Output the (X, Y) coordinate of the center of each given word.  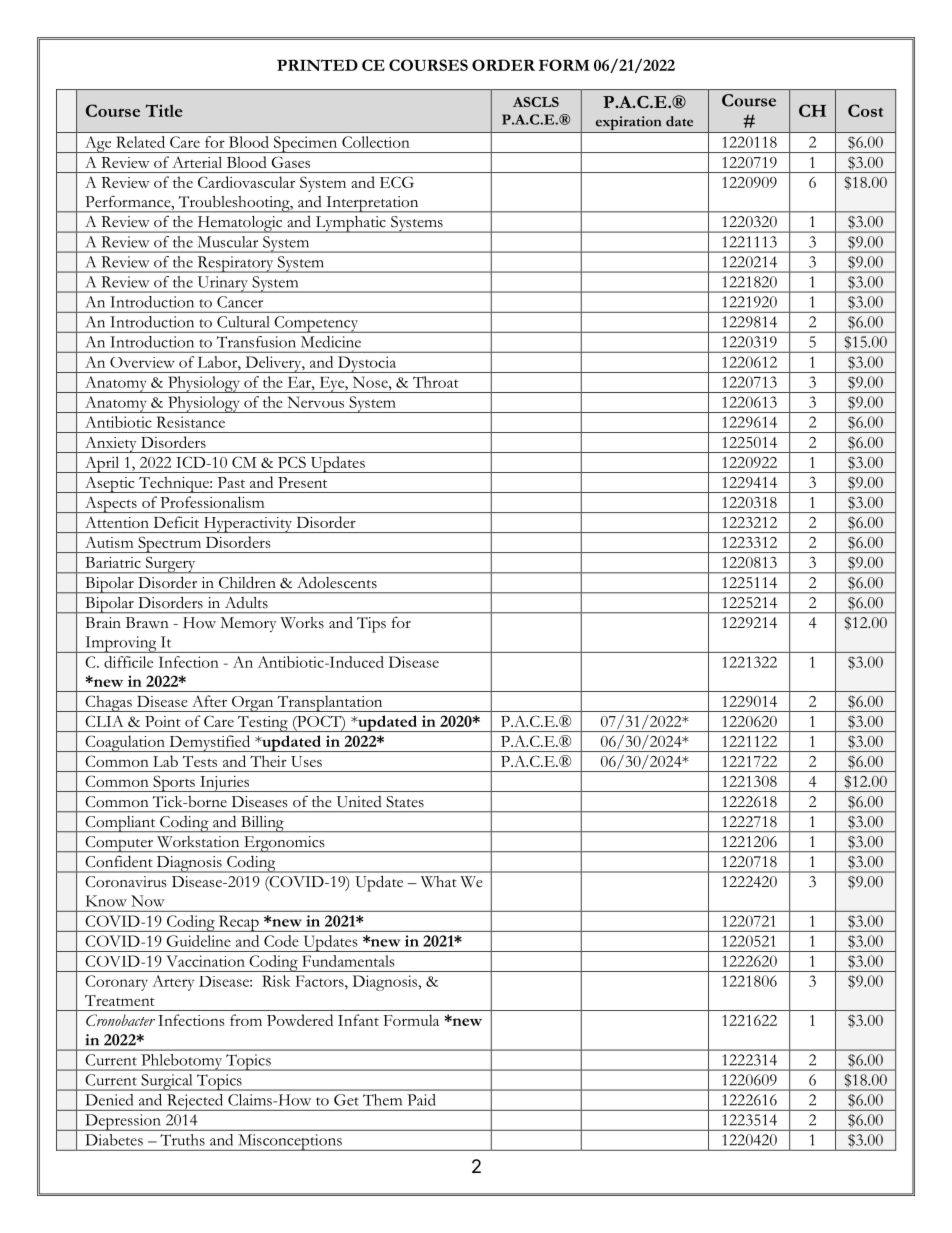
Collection (376, 142)
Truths (182, 1140)
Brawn (147, 623)
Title (164, 110)
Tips (371, 625)
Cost (865, 110)
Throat (436, 382)
